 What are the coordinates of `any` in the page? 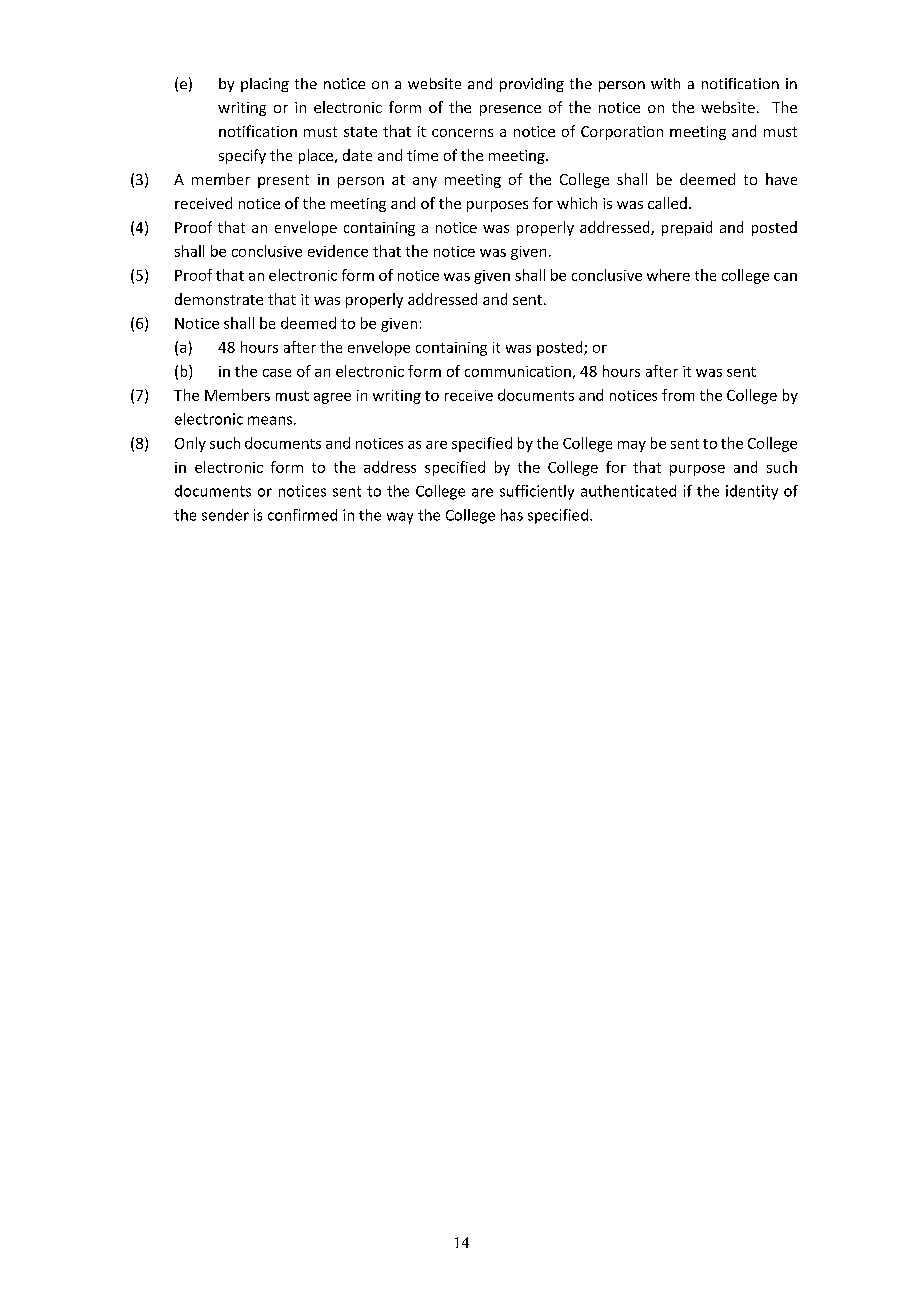 It's located at (425, 182).
